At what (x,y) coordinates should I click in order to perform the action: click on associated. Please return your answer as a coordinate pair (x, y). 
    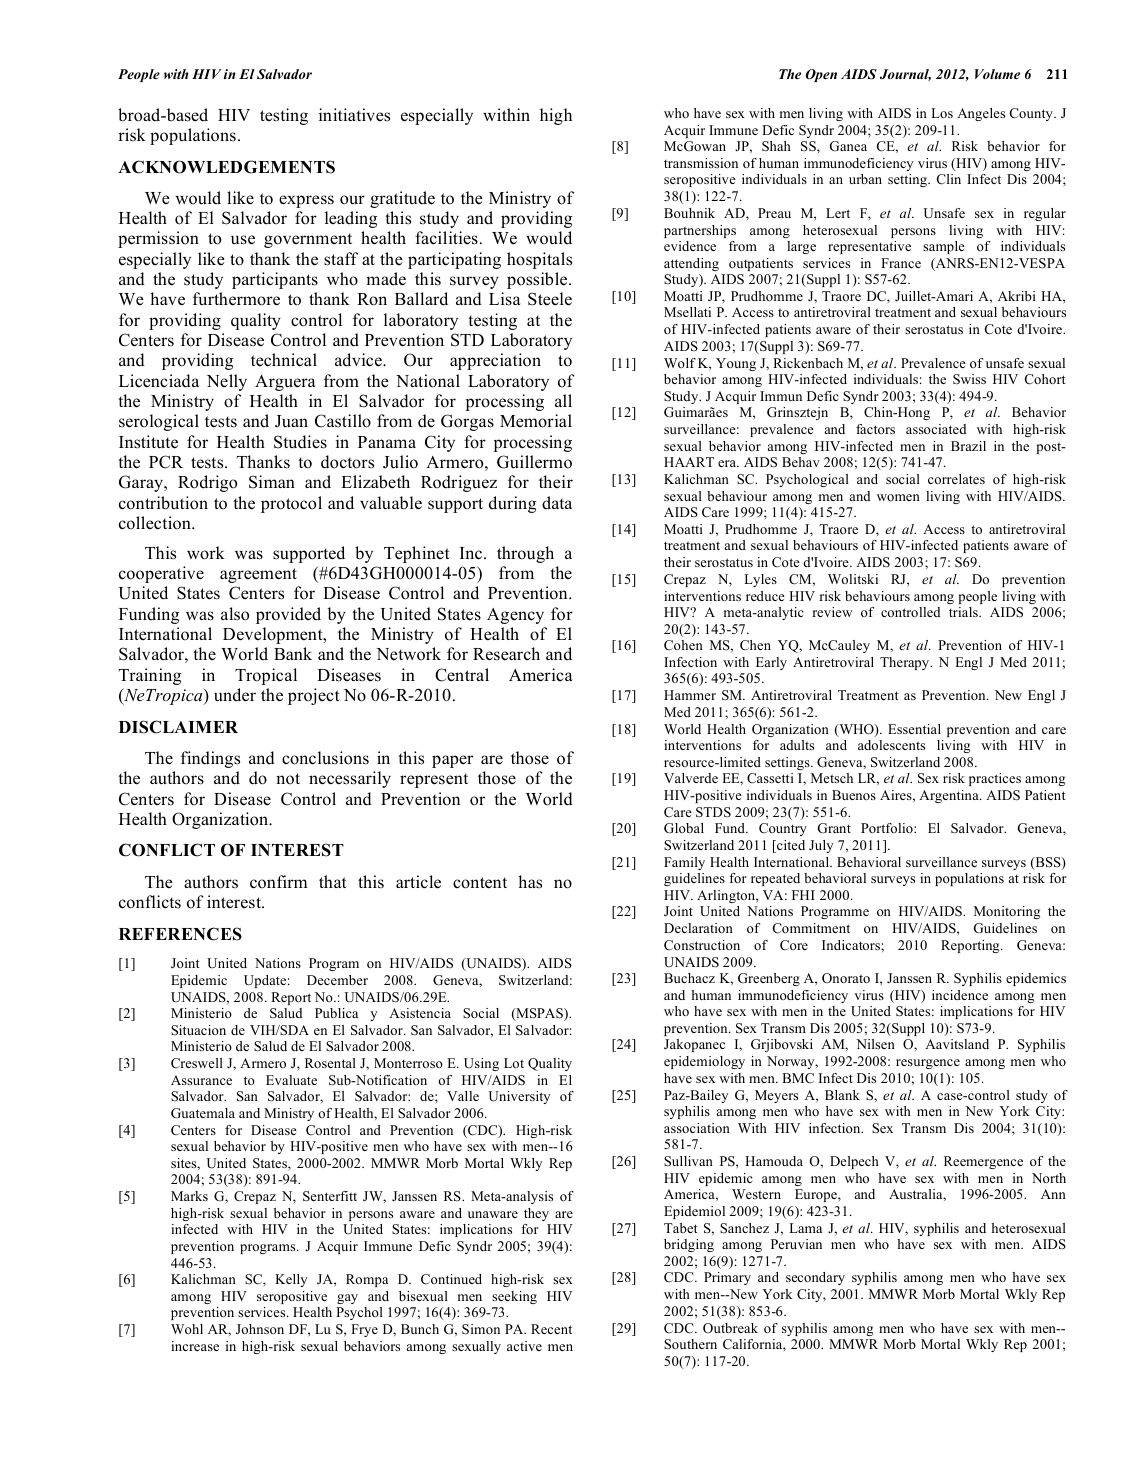
    Looking at the image, I should click on (936, 429).
